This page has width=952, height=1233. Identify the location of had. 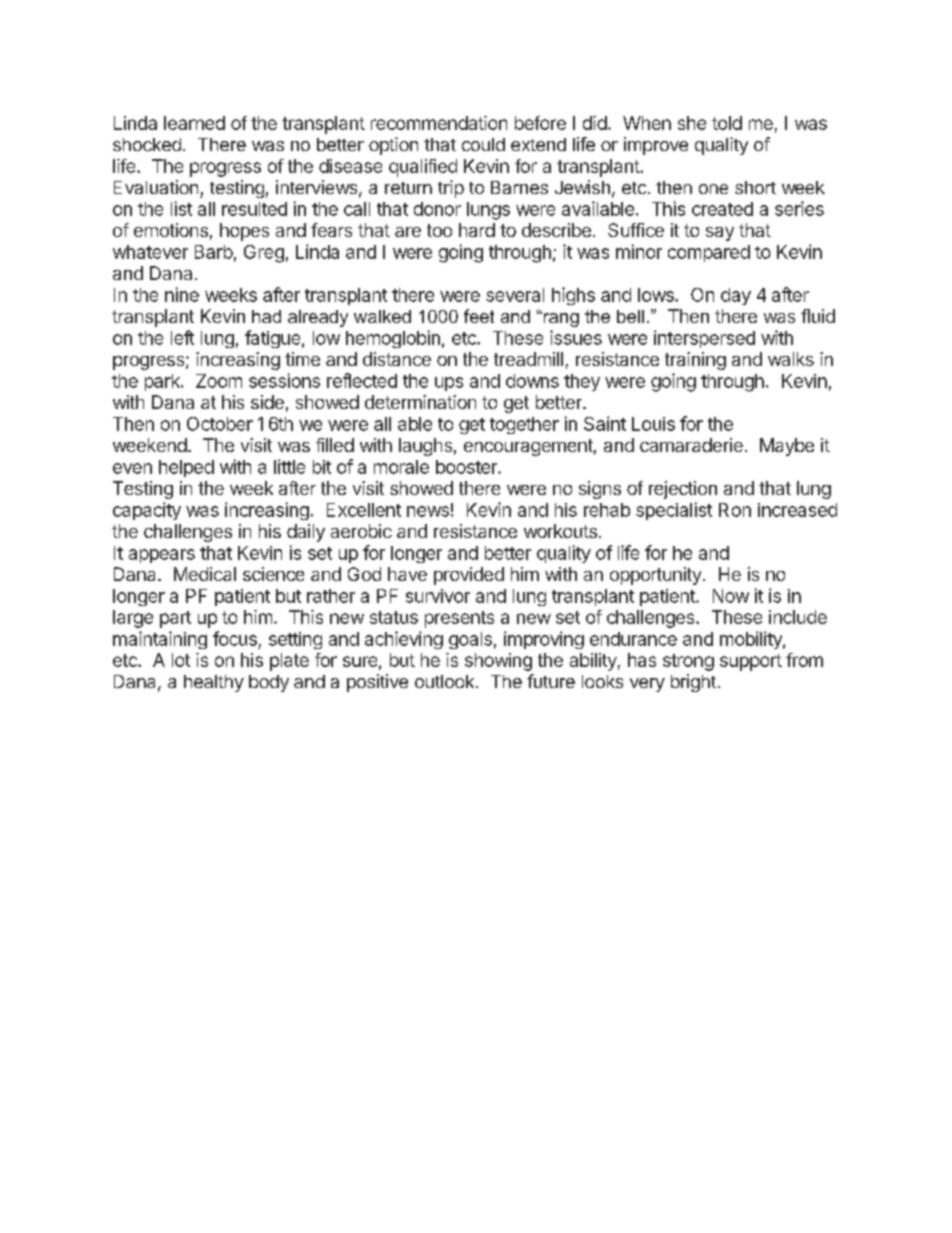
(266, 316).
